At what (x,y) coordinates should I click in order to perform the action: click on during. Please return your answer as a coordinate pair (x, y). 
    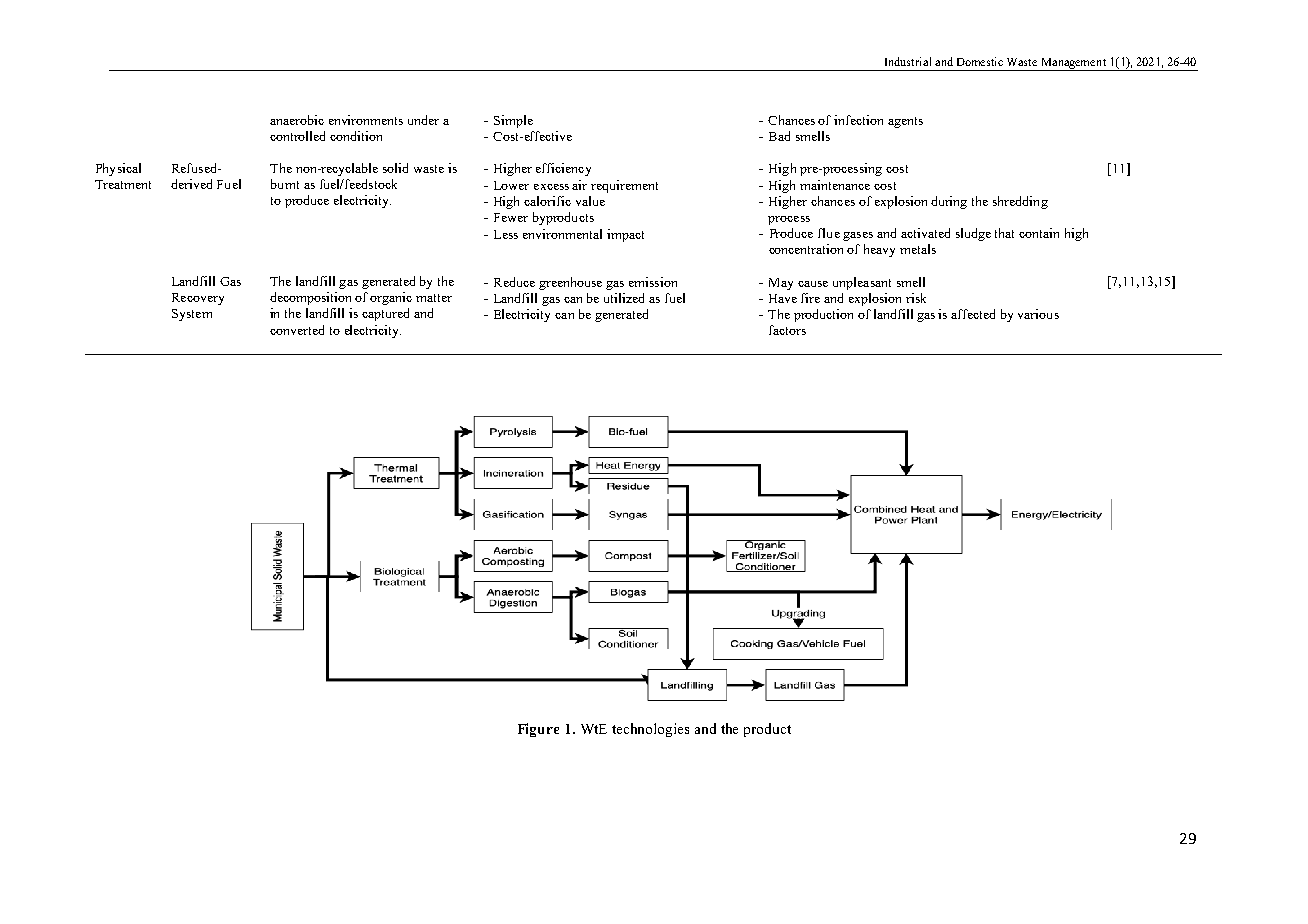
    Looking at the image, I should click on (949, 202).
